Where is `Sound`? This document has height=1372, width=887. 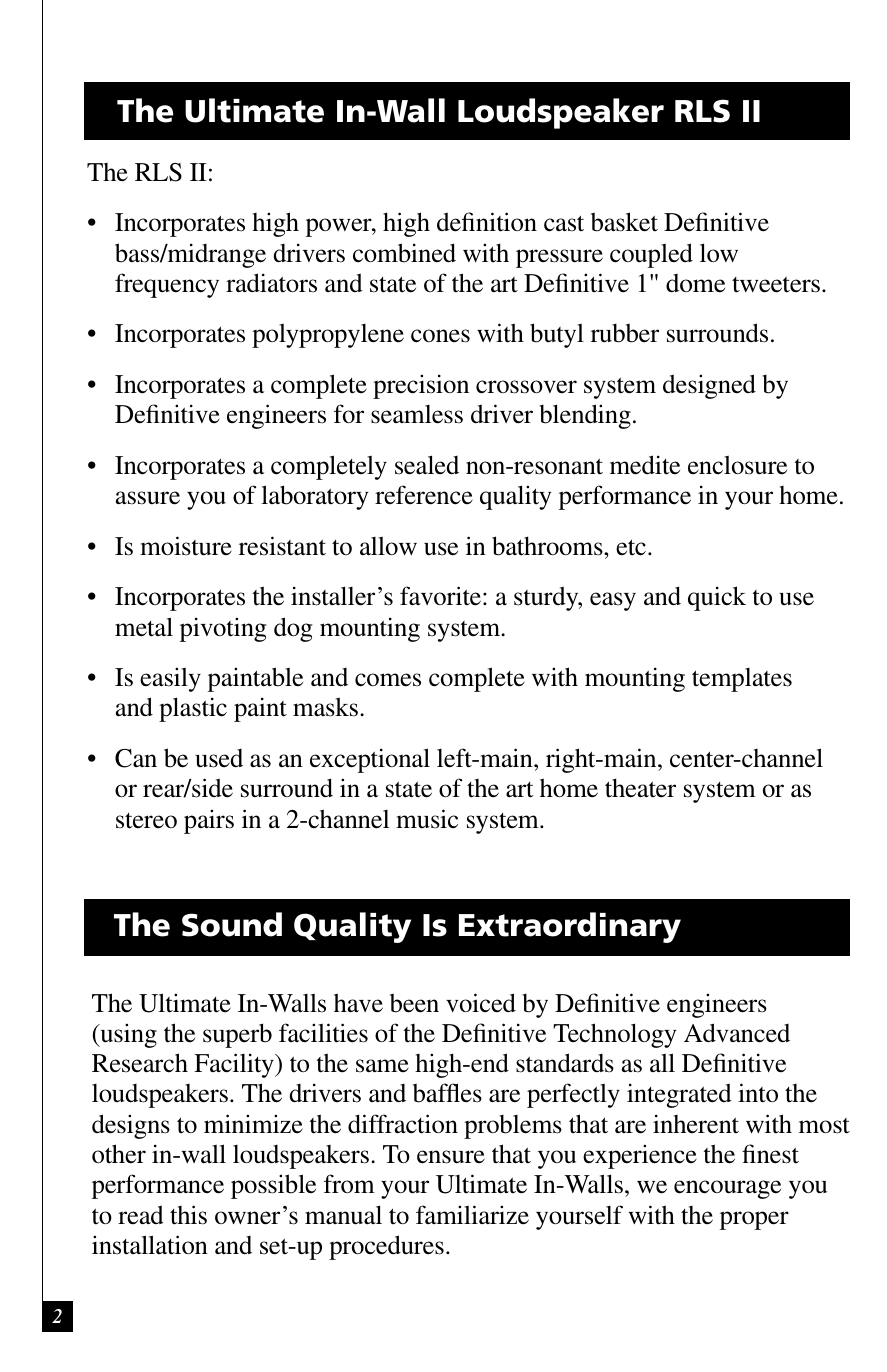
Sound is located at coordinates (232, 924).
